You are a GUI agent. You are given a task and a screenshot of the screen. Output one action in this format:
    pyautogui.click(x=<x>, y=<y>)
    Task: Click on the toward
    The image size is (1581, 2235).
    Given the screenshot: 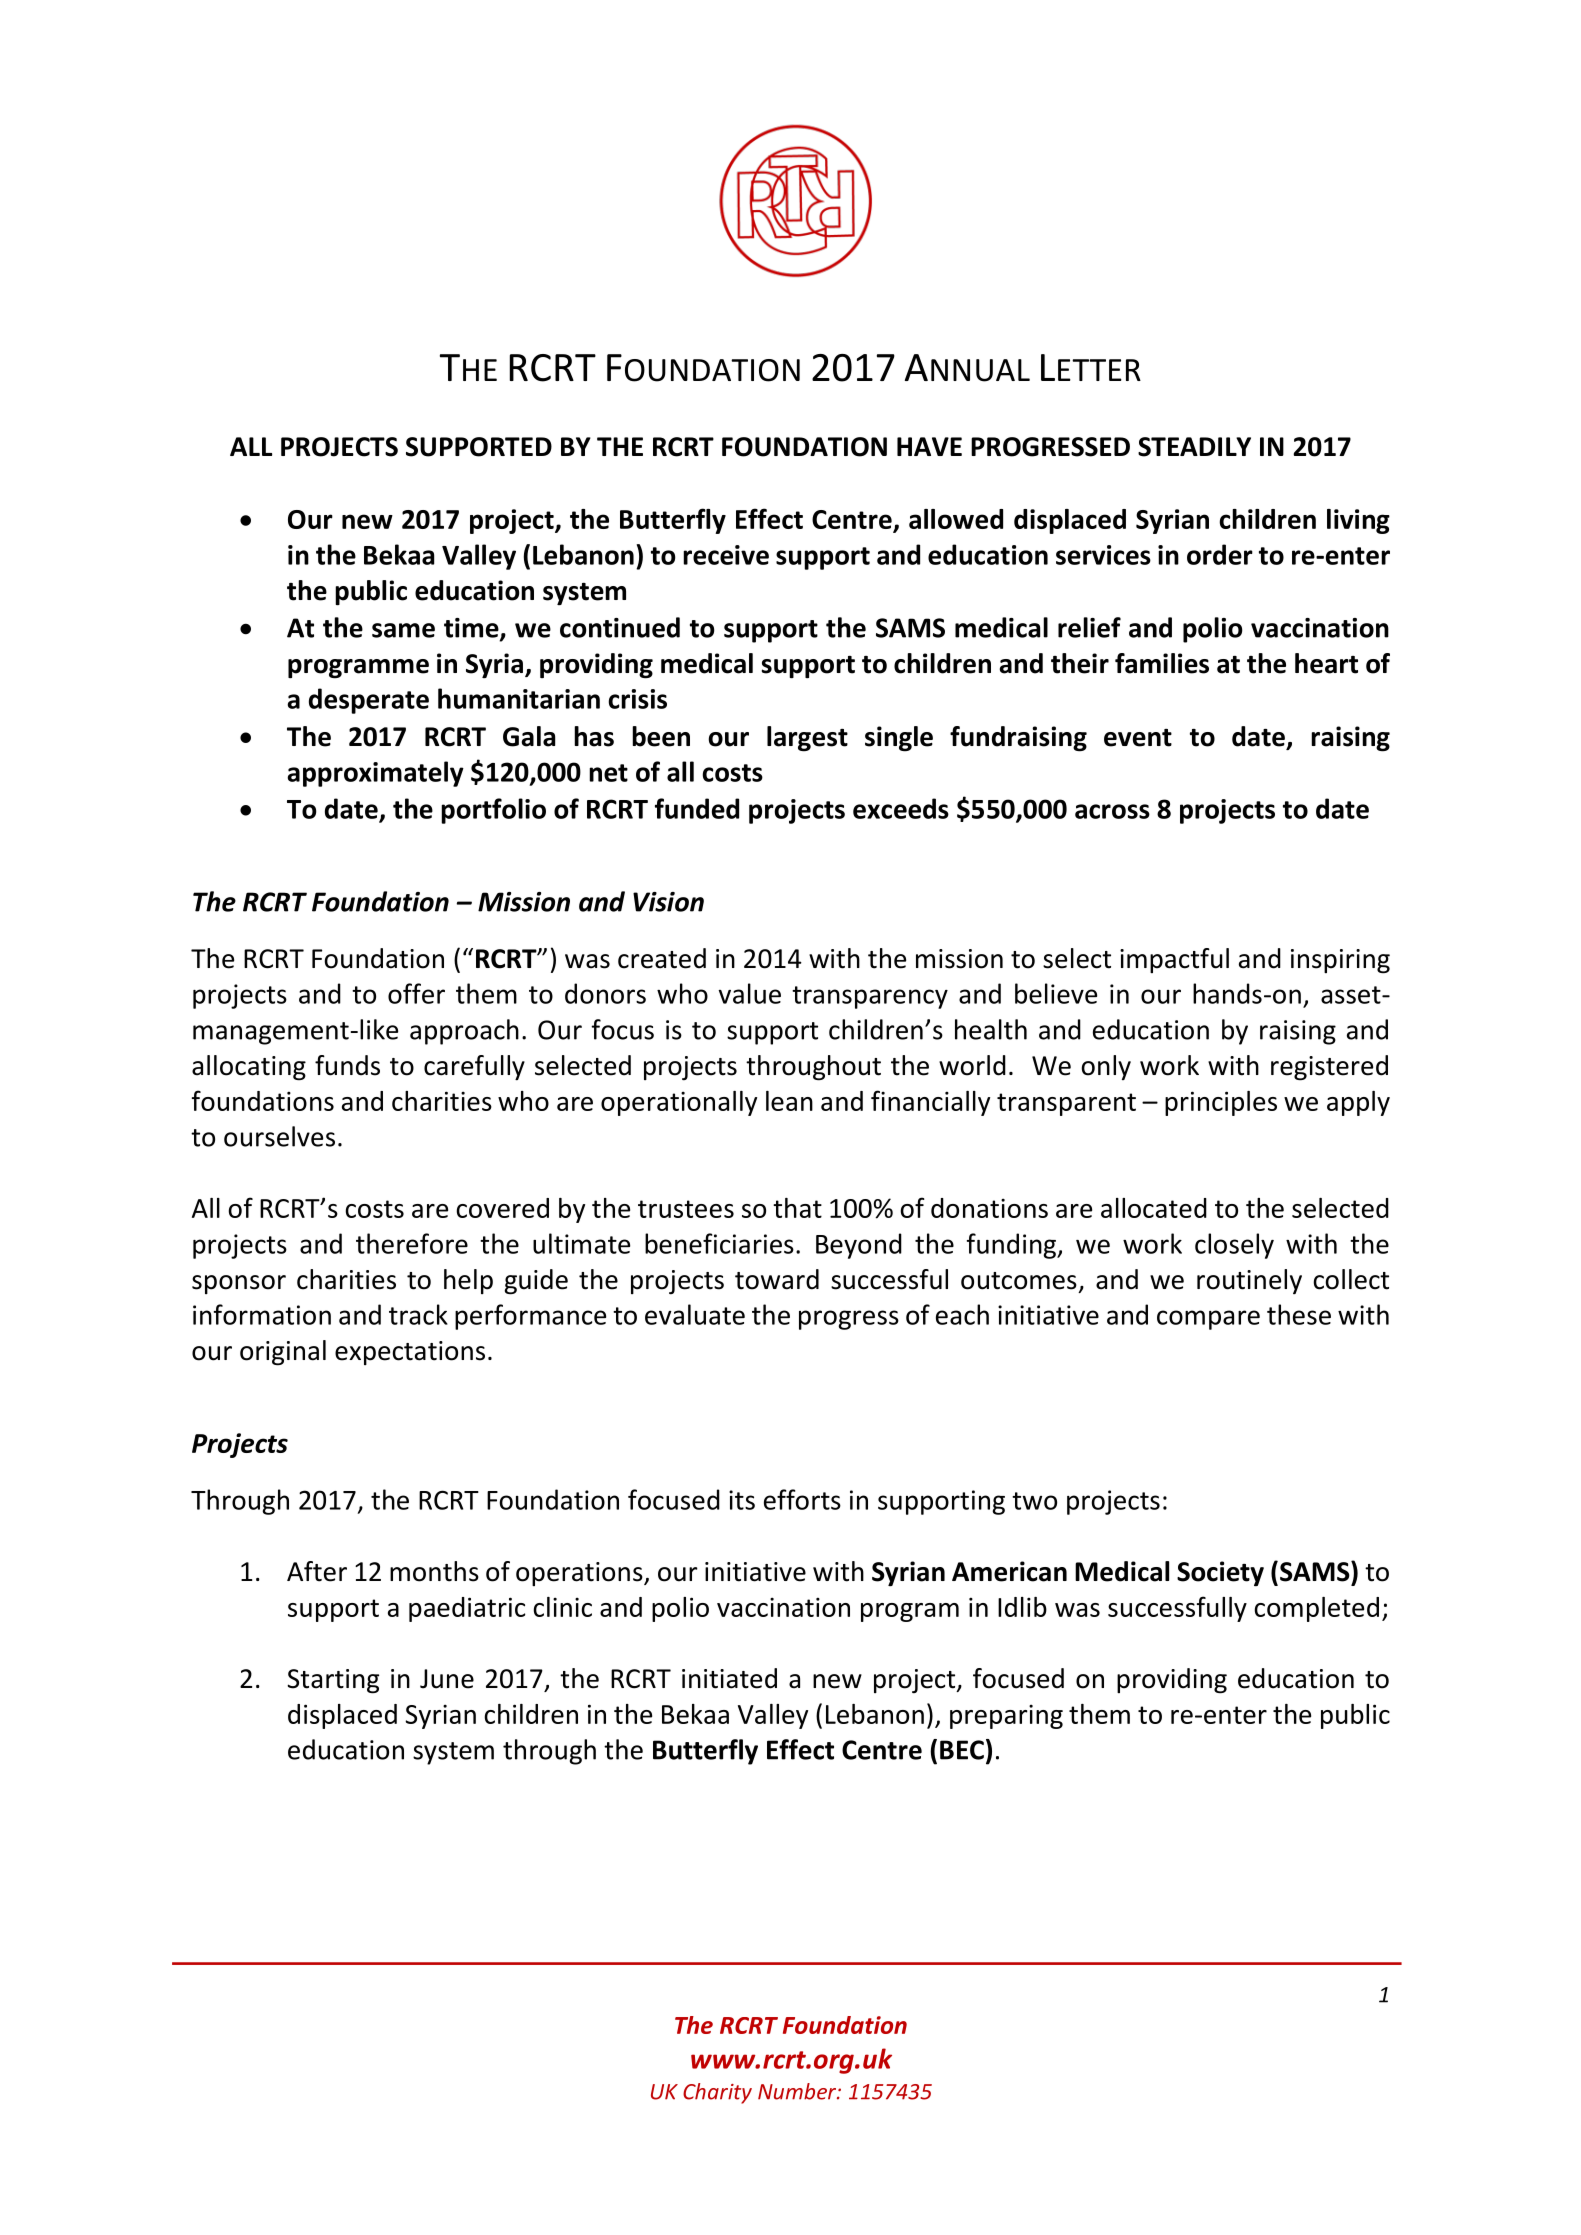 What is the action you would take?
    pyautogui.click(x=777, y=1279)
